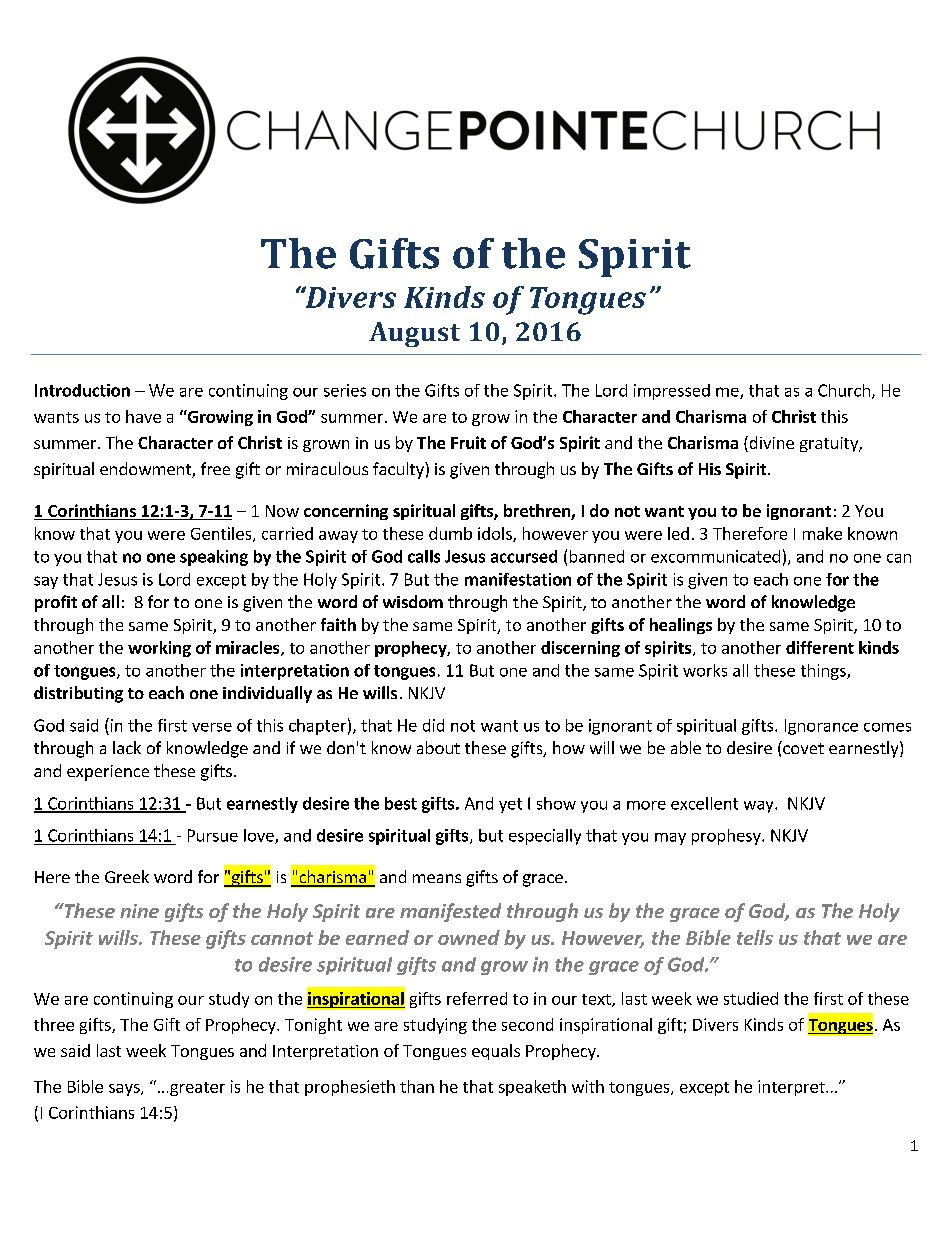  I want to click on Introduction, so click(82, 390).
